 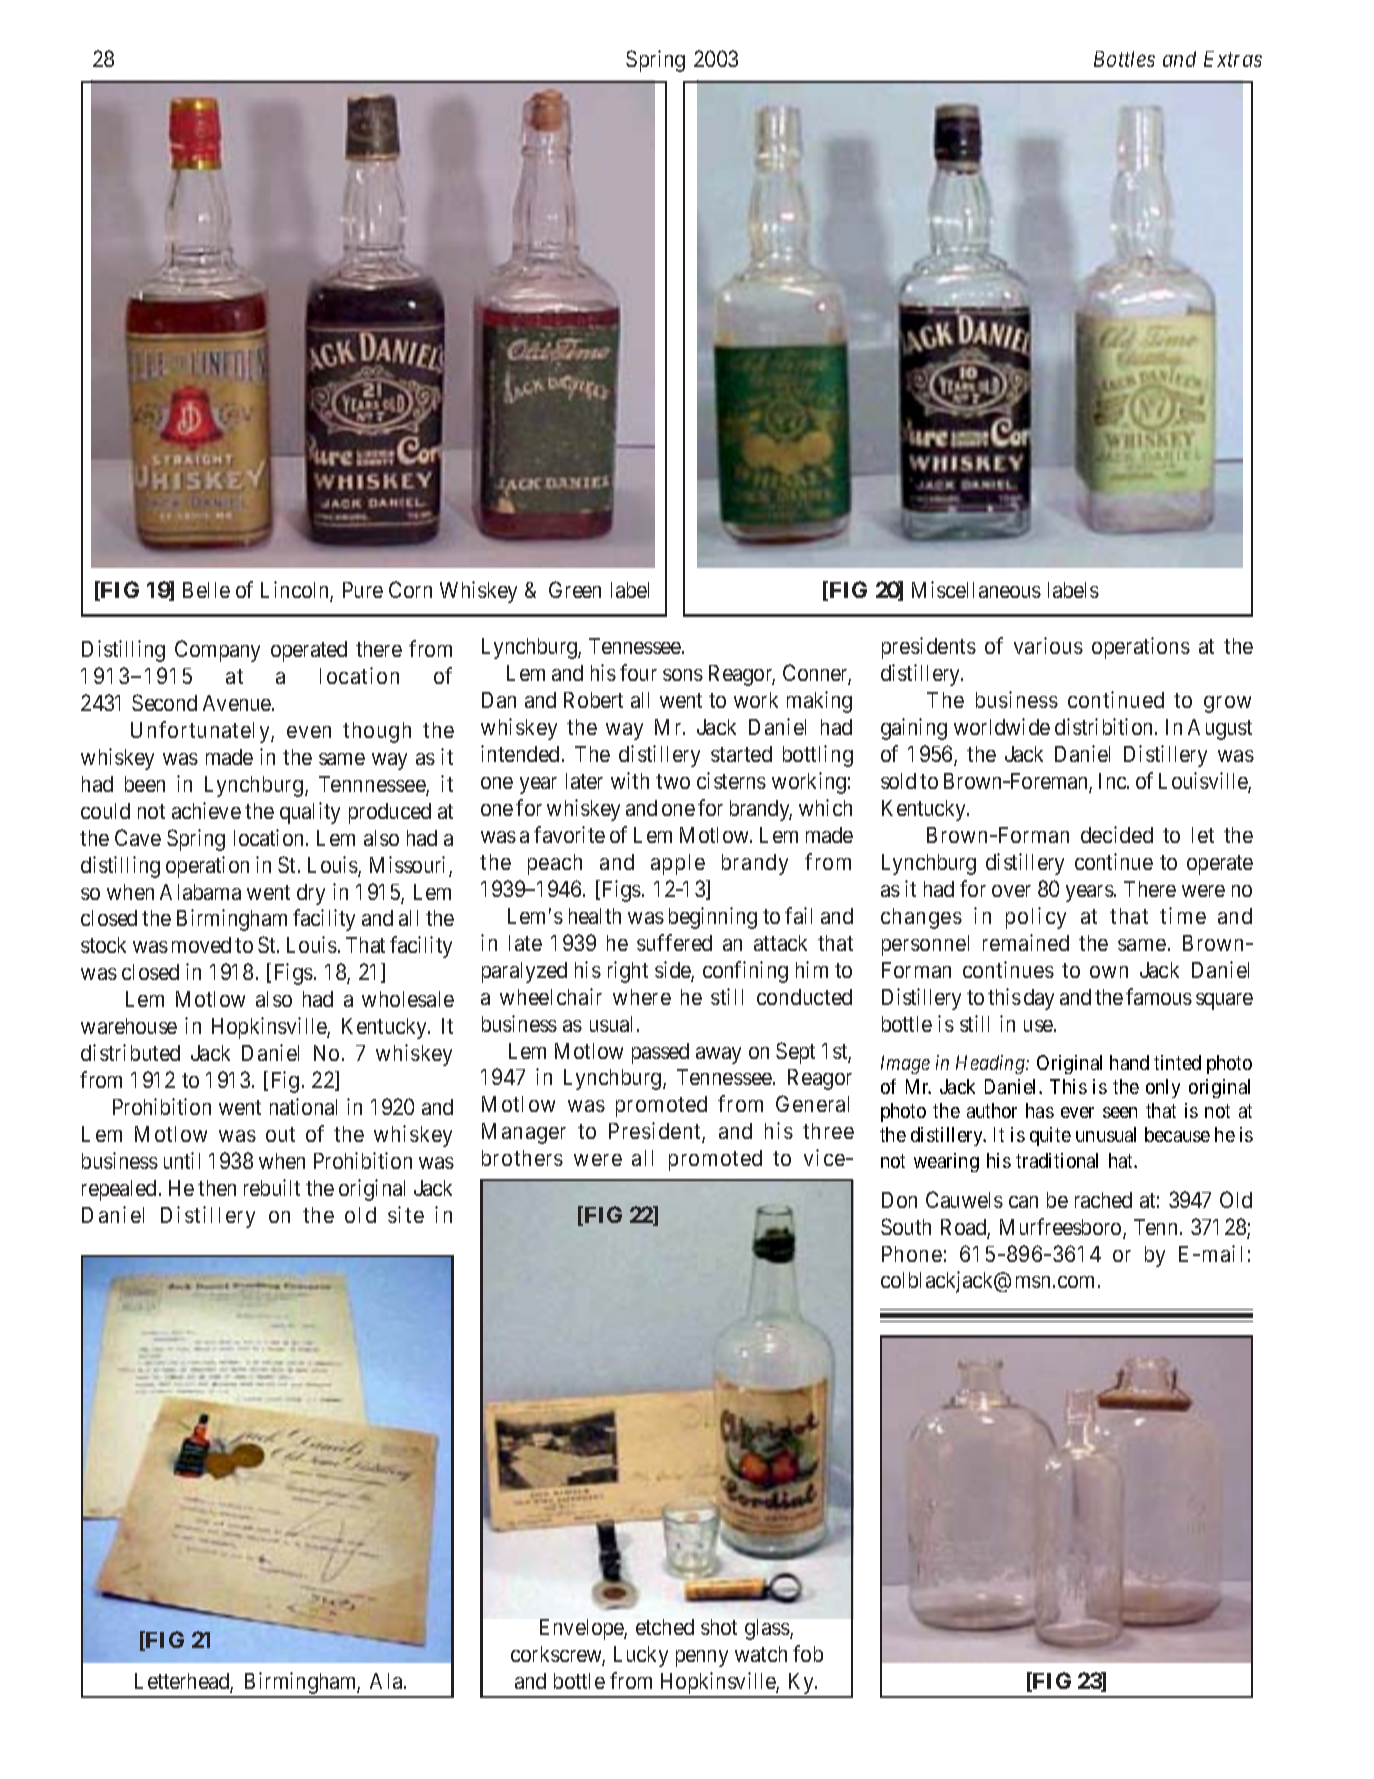 I want to click on Belle, so click(x=206, y=590).
